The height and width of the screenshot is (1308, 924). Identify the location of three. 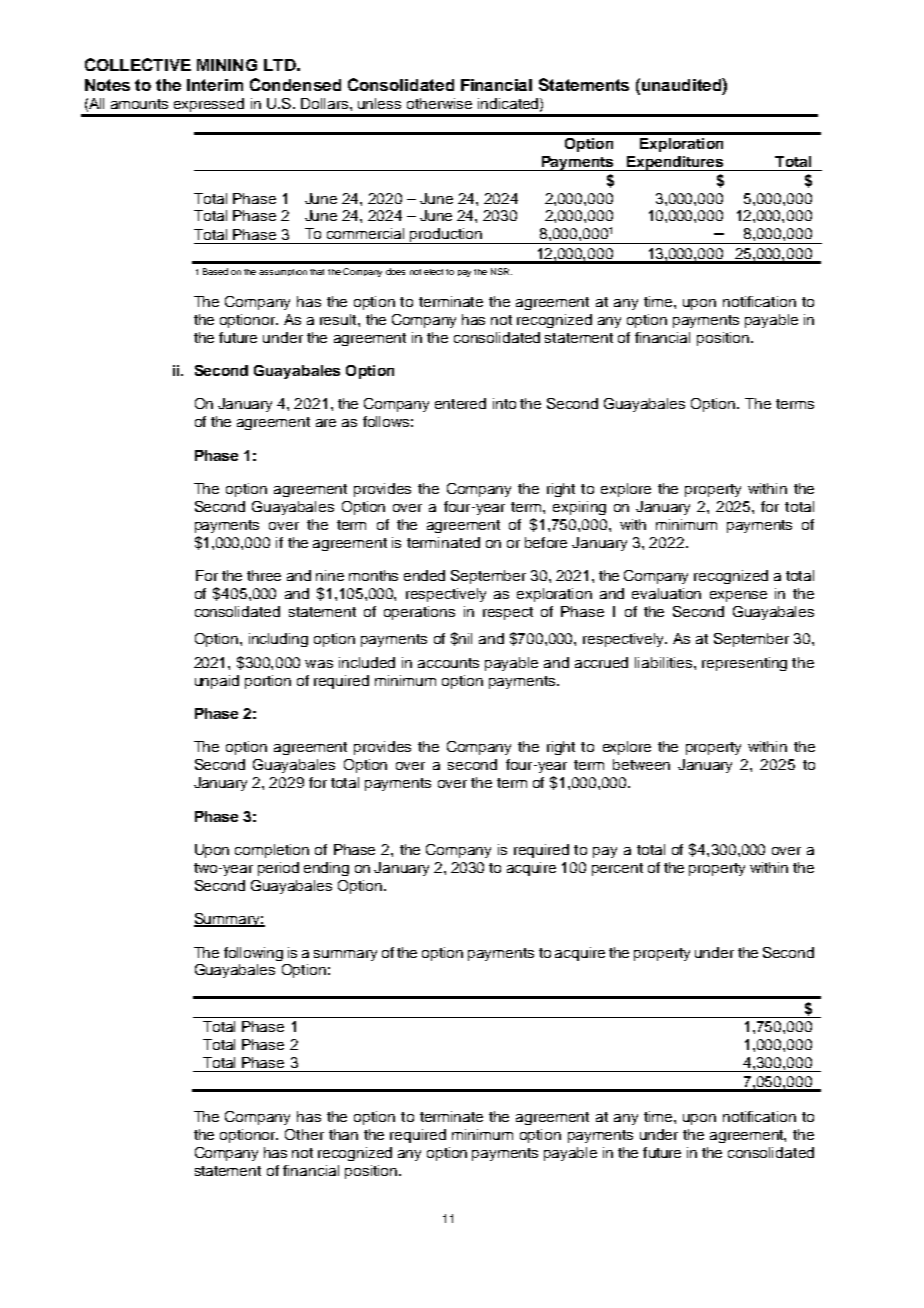
(264, 575).
